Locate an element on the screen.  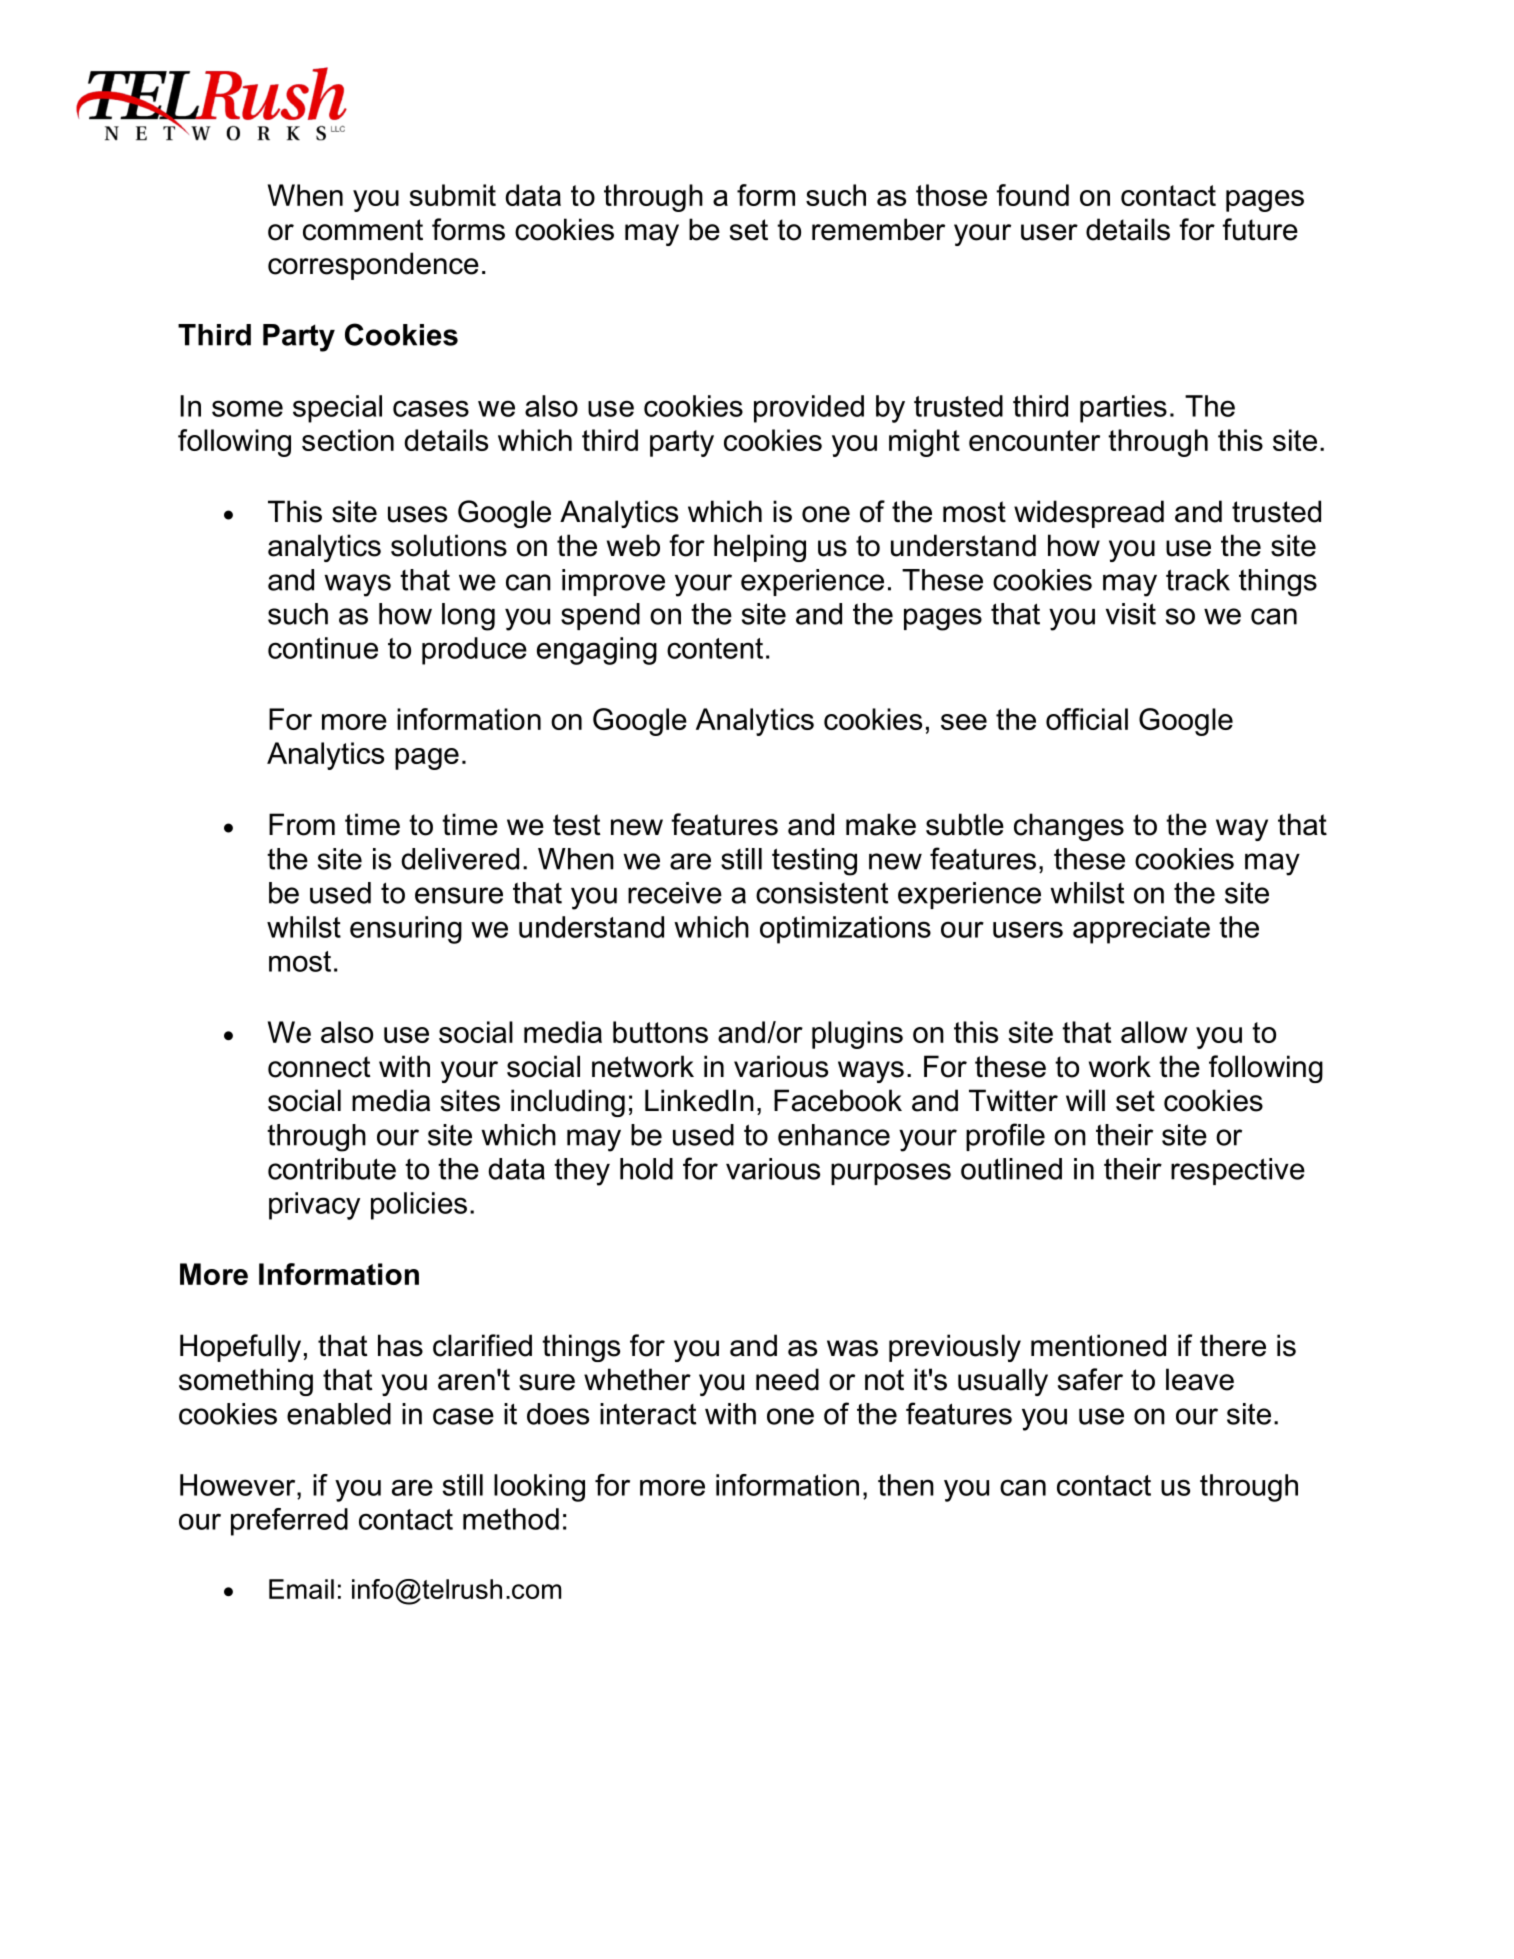
found is located at coordinates (1032, 195).
